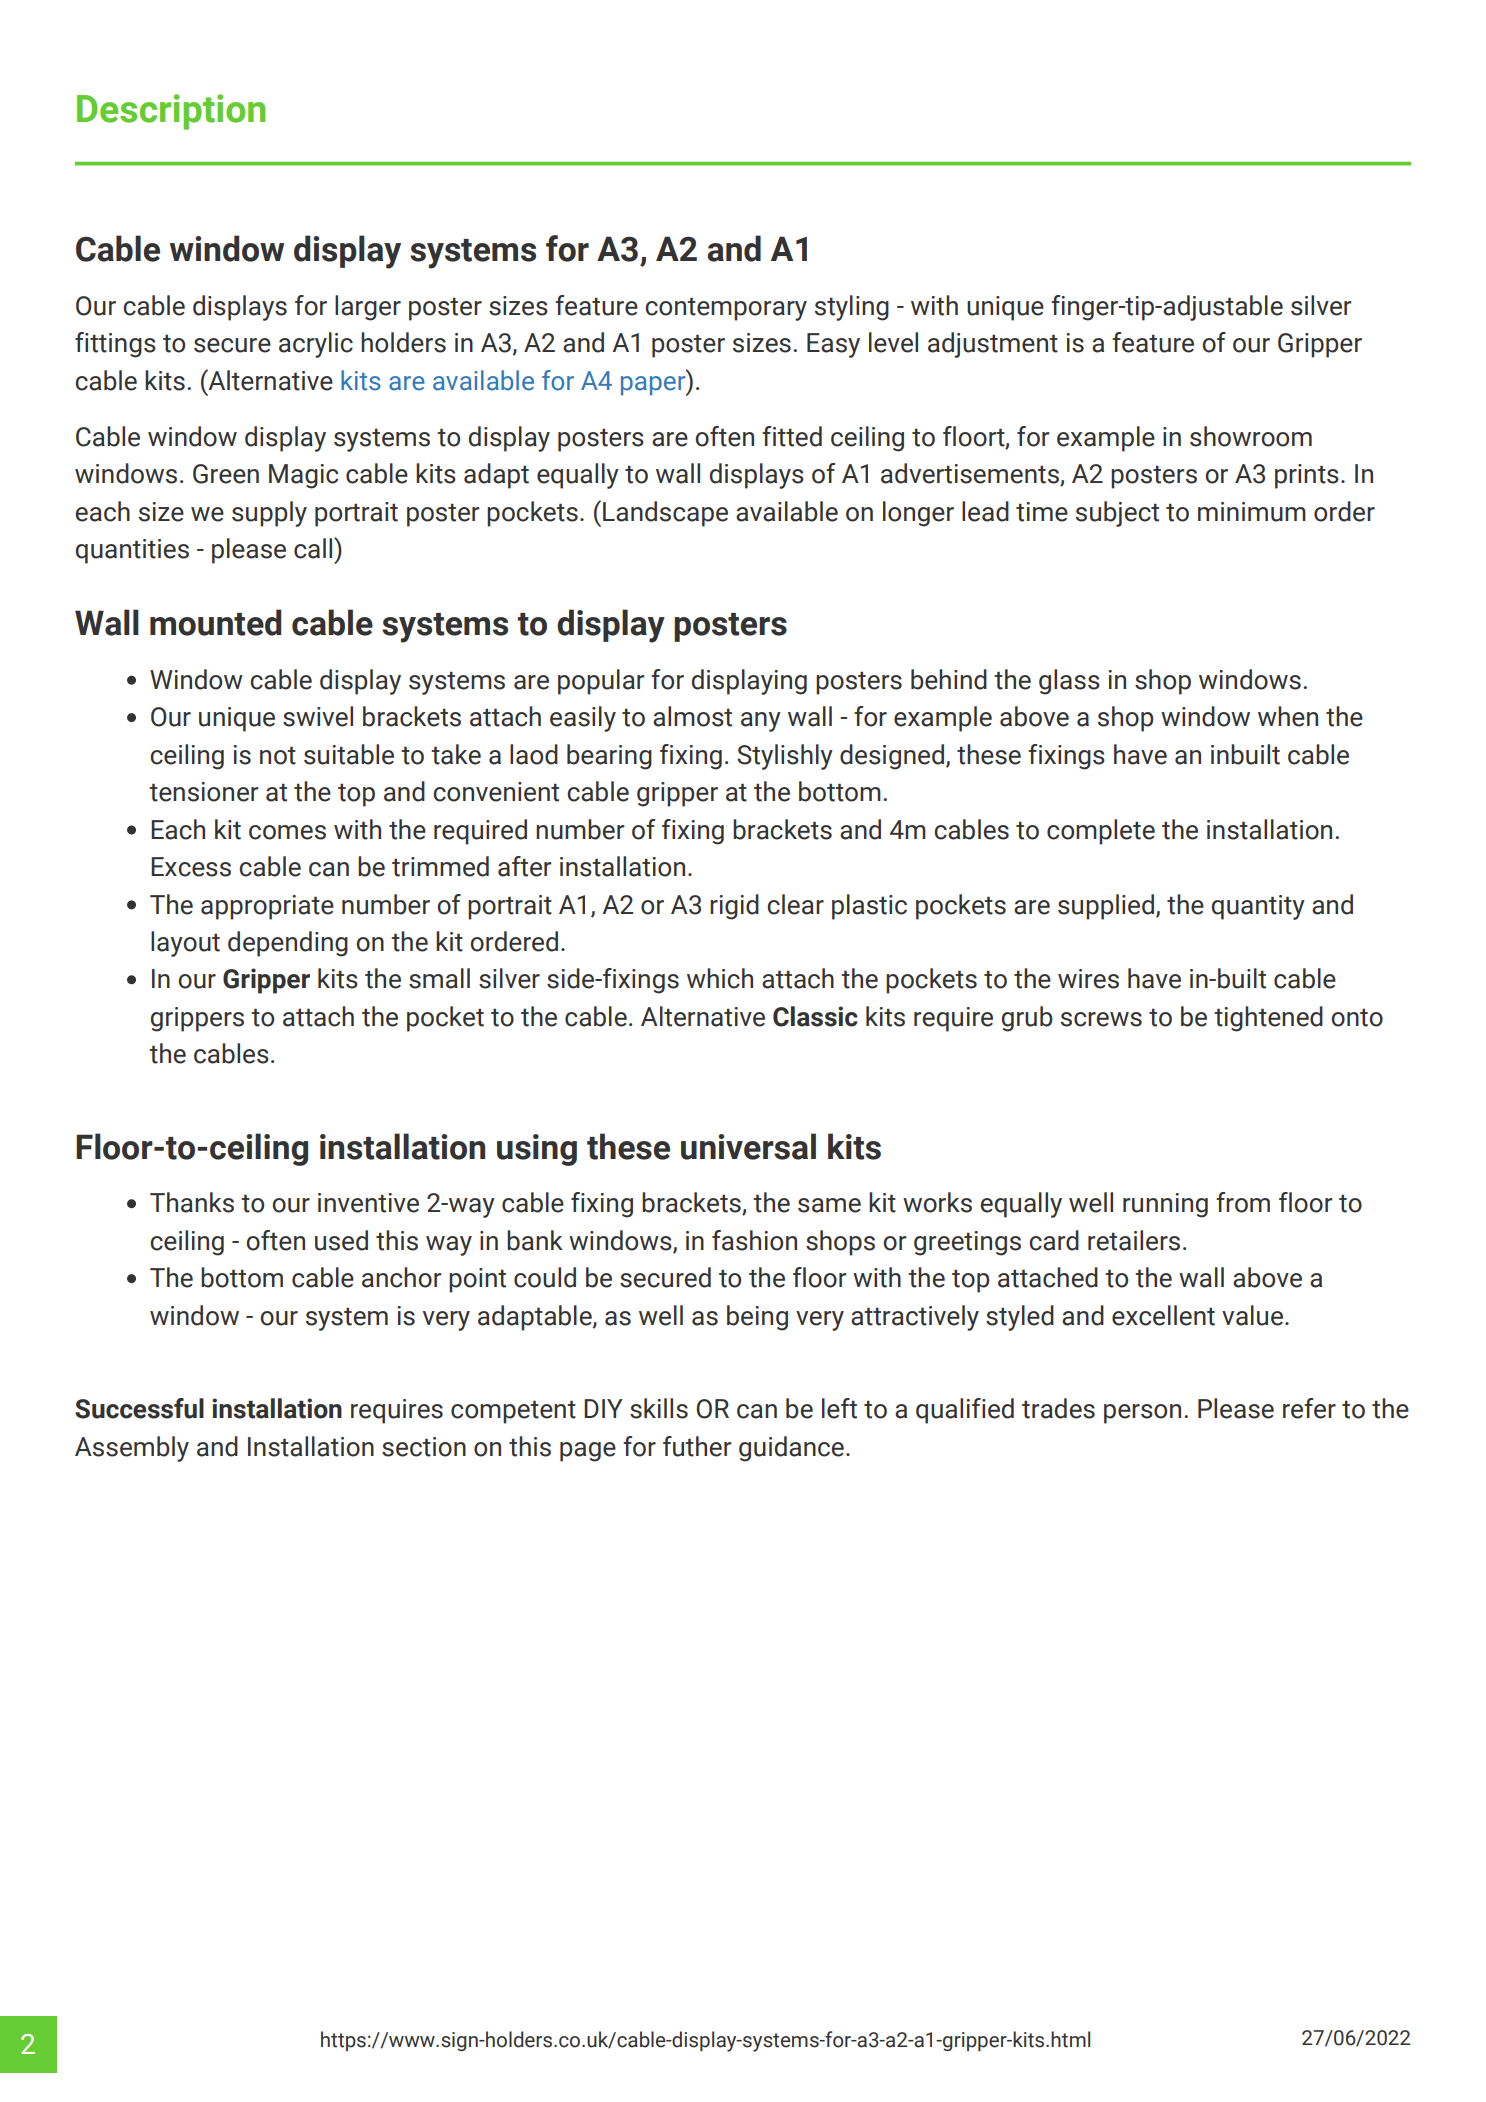 This image has width=1486, height=2102. What do you see at coordinates (278, 756) in the image?
I see `not` at bounding box center [278, 756].
